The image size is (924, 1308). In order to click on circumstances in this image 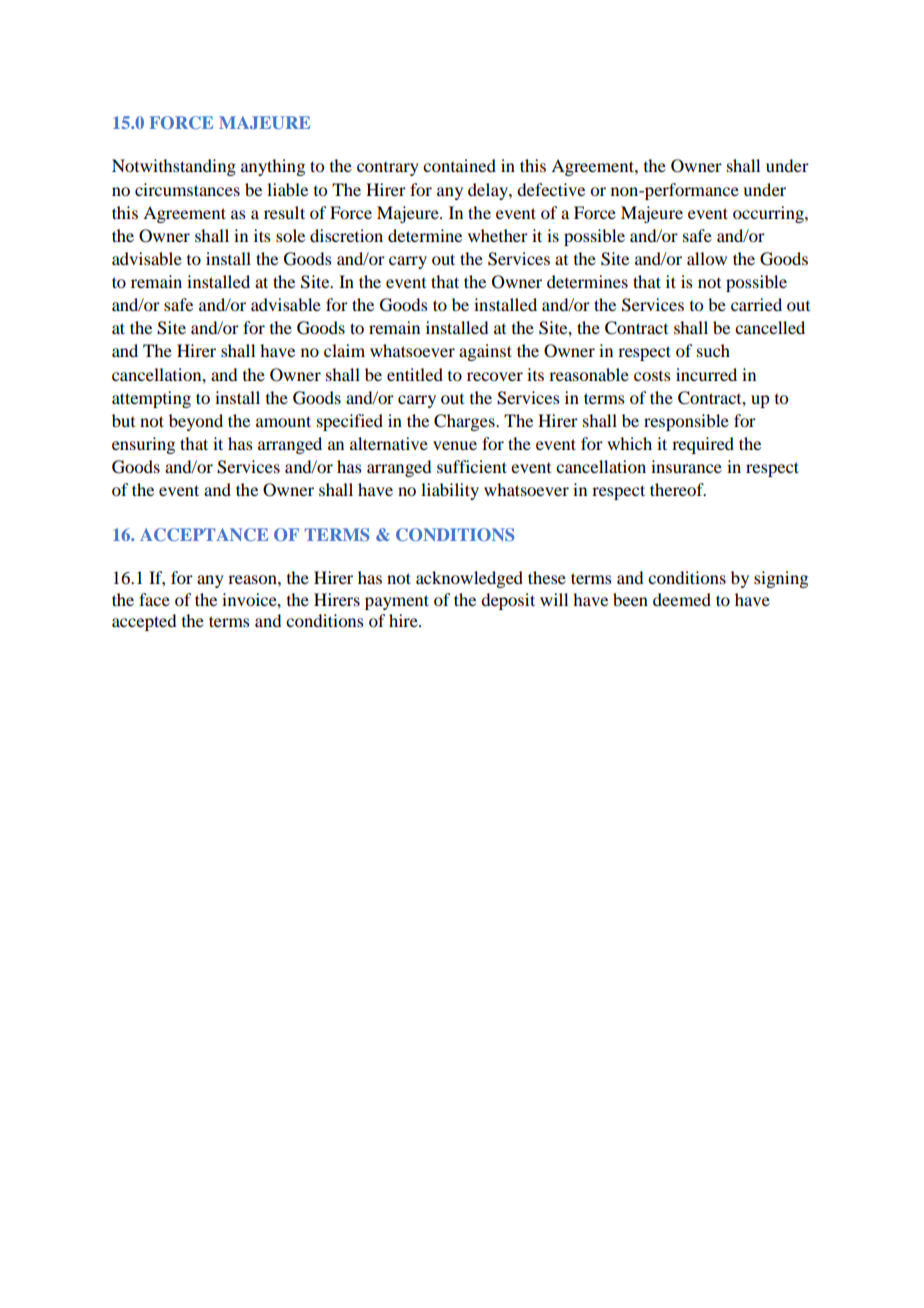, I will do `click(187, 189)`.
